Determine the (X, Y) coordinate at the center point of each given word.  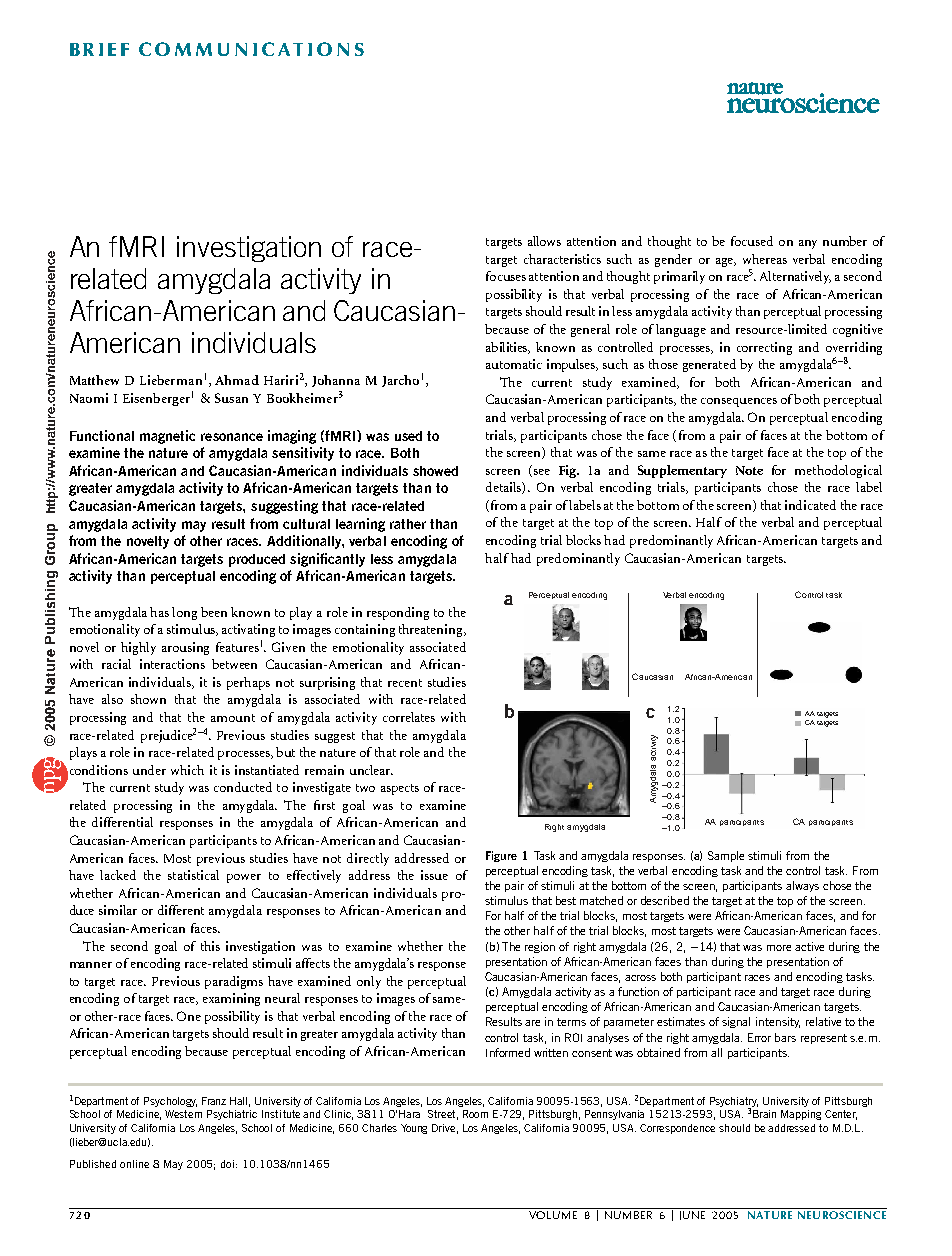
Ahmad (237, 380)
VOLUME (553, 1215)
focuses (506, 276)
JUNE (692, 1215)
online (134, 1164)
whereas (765, 259)
